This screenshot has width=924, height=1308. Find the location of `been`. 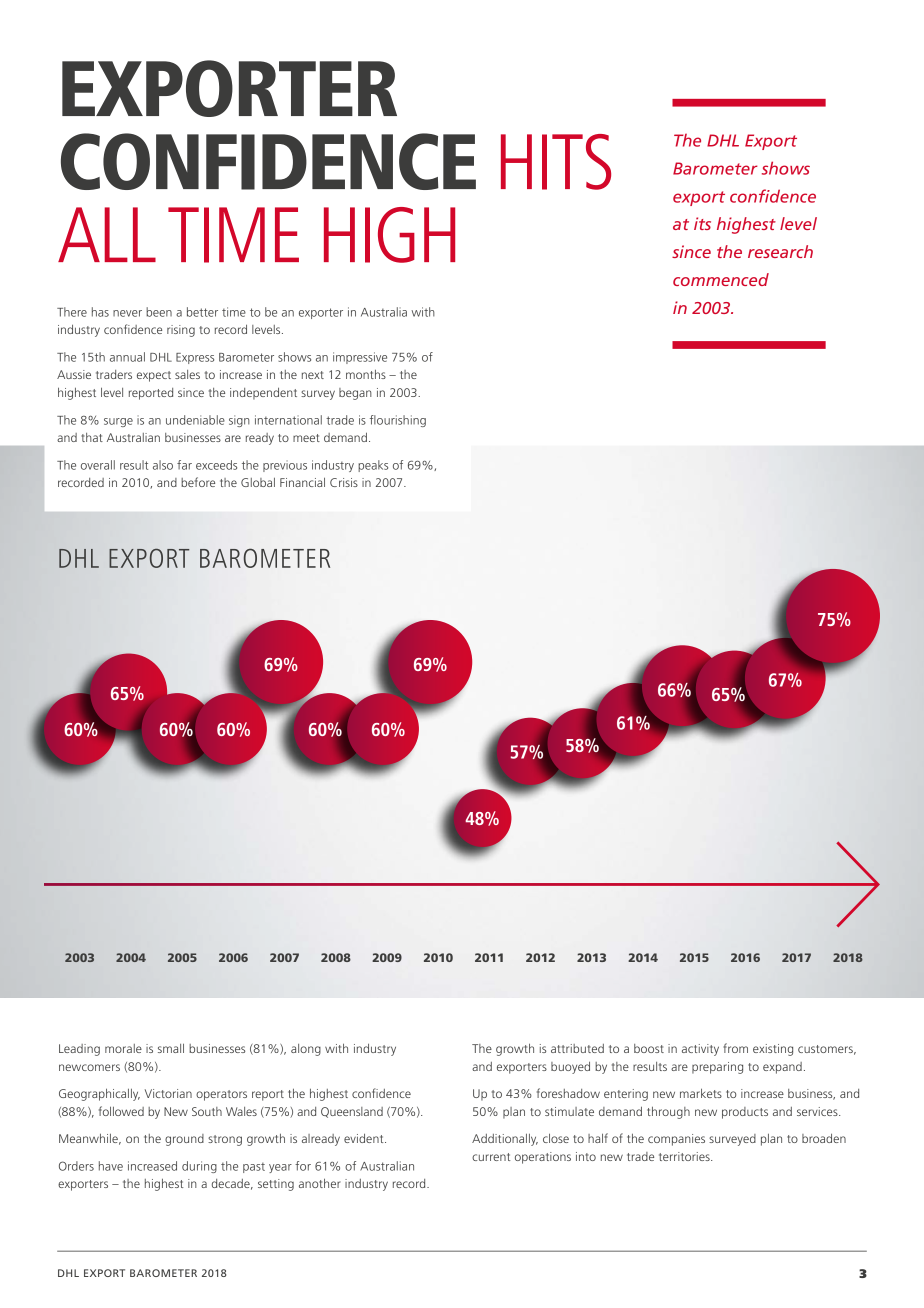

been is located at coordinates (159, 312).
